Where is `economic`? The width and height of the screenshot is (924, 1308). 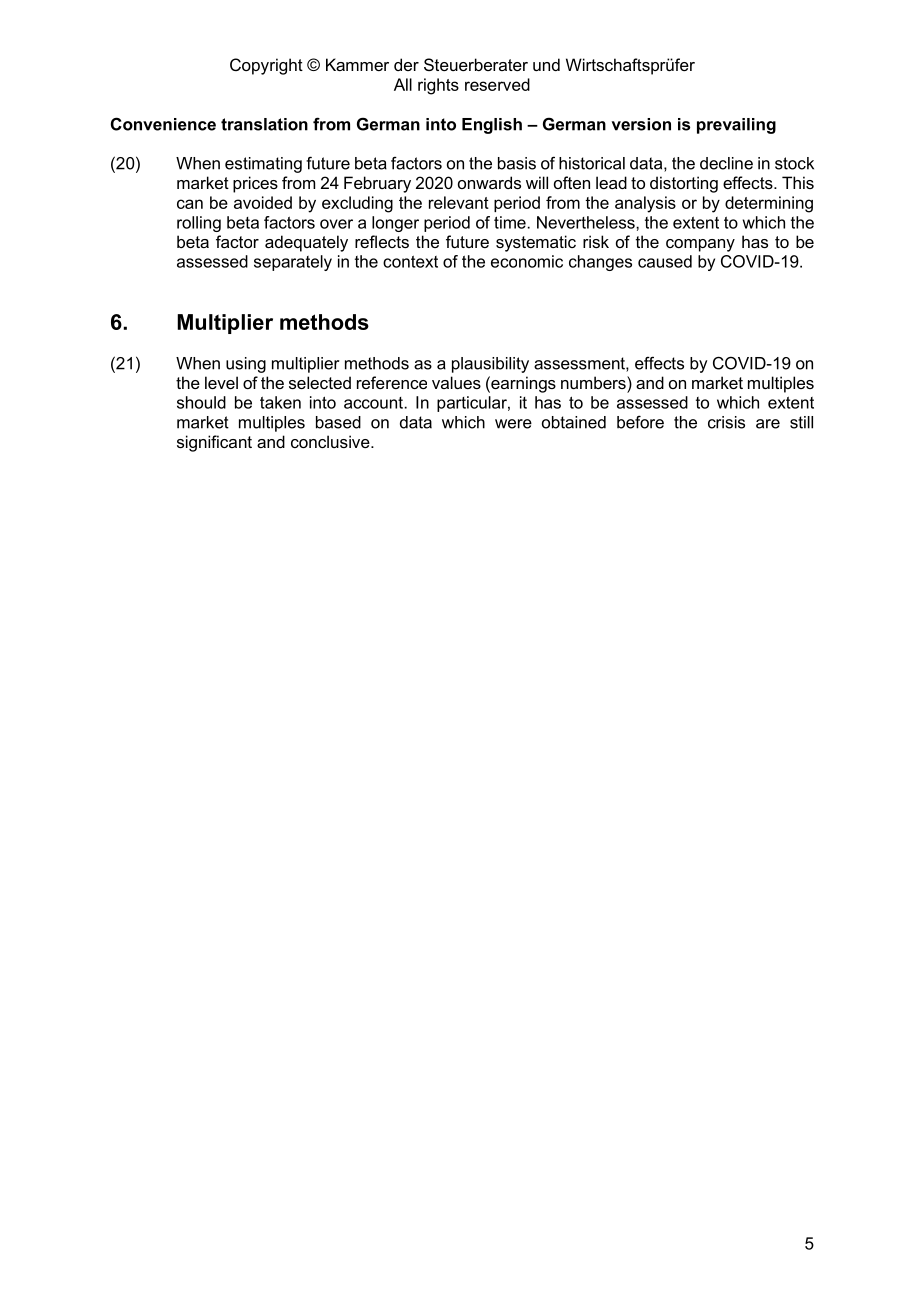 economic is located at coordinates (527, 261).
